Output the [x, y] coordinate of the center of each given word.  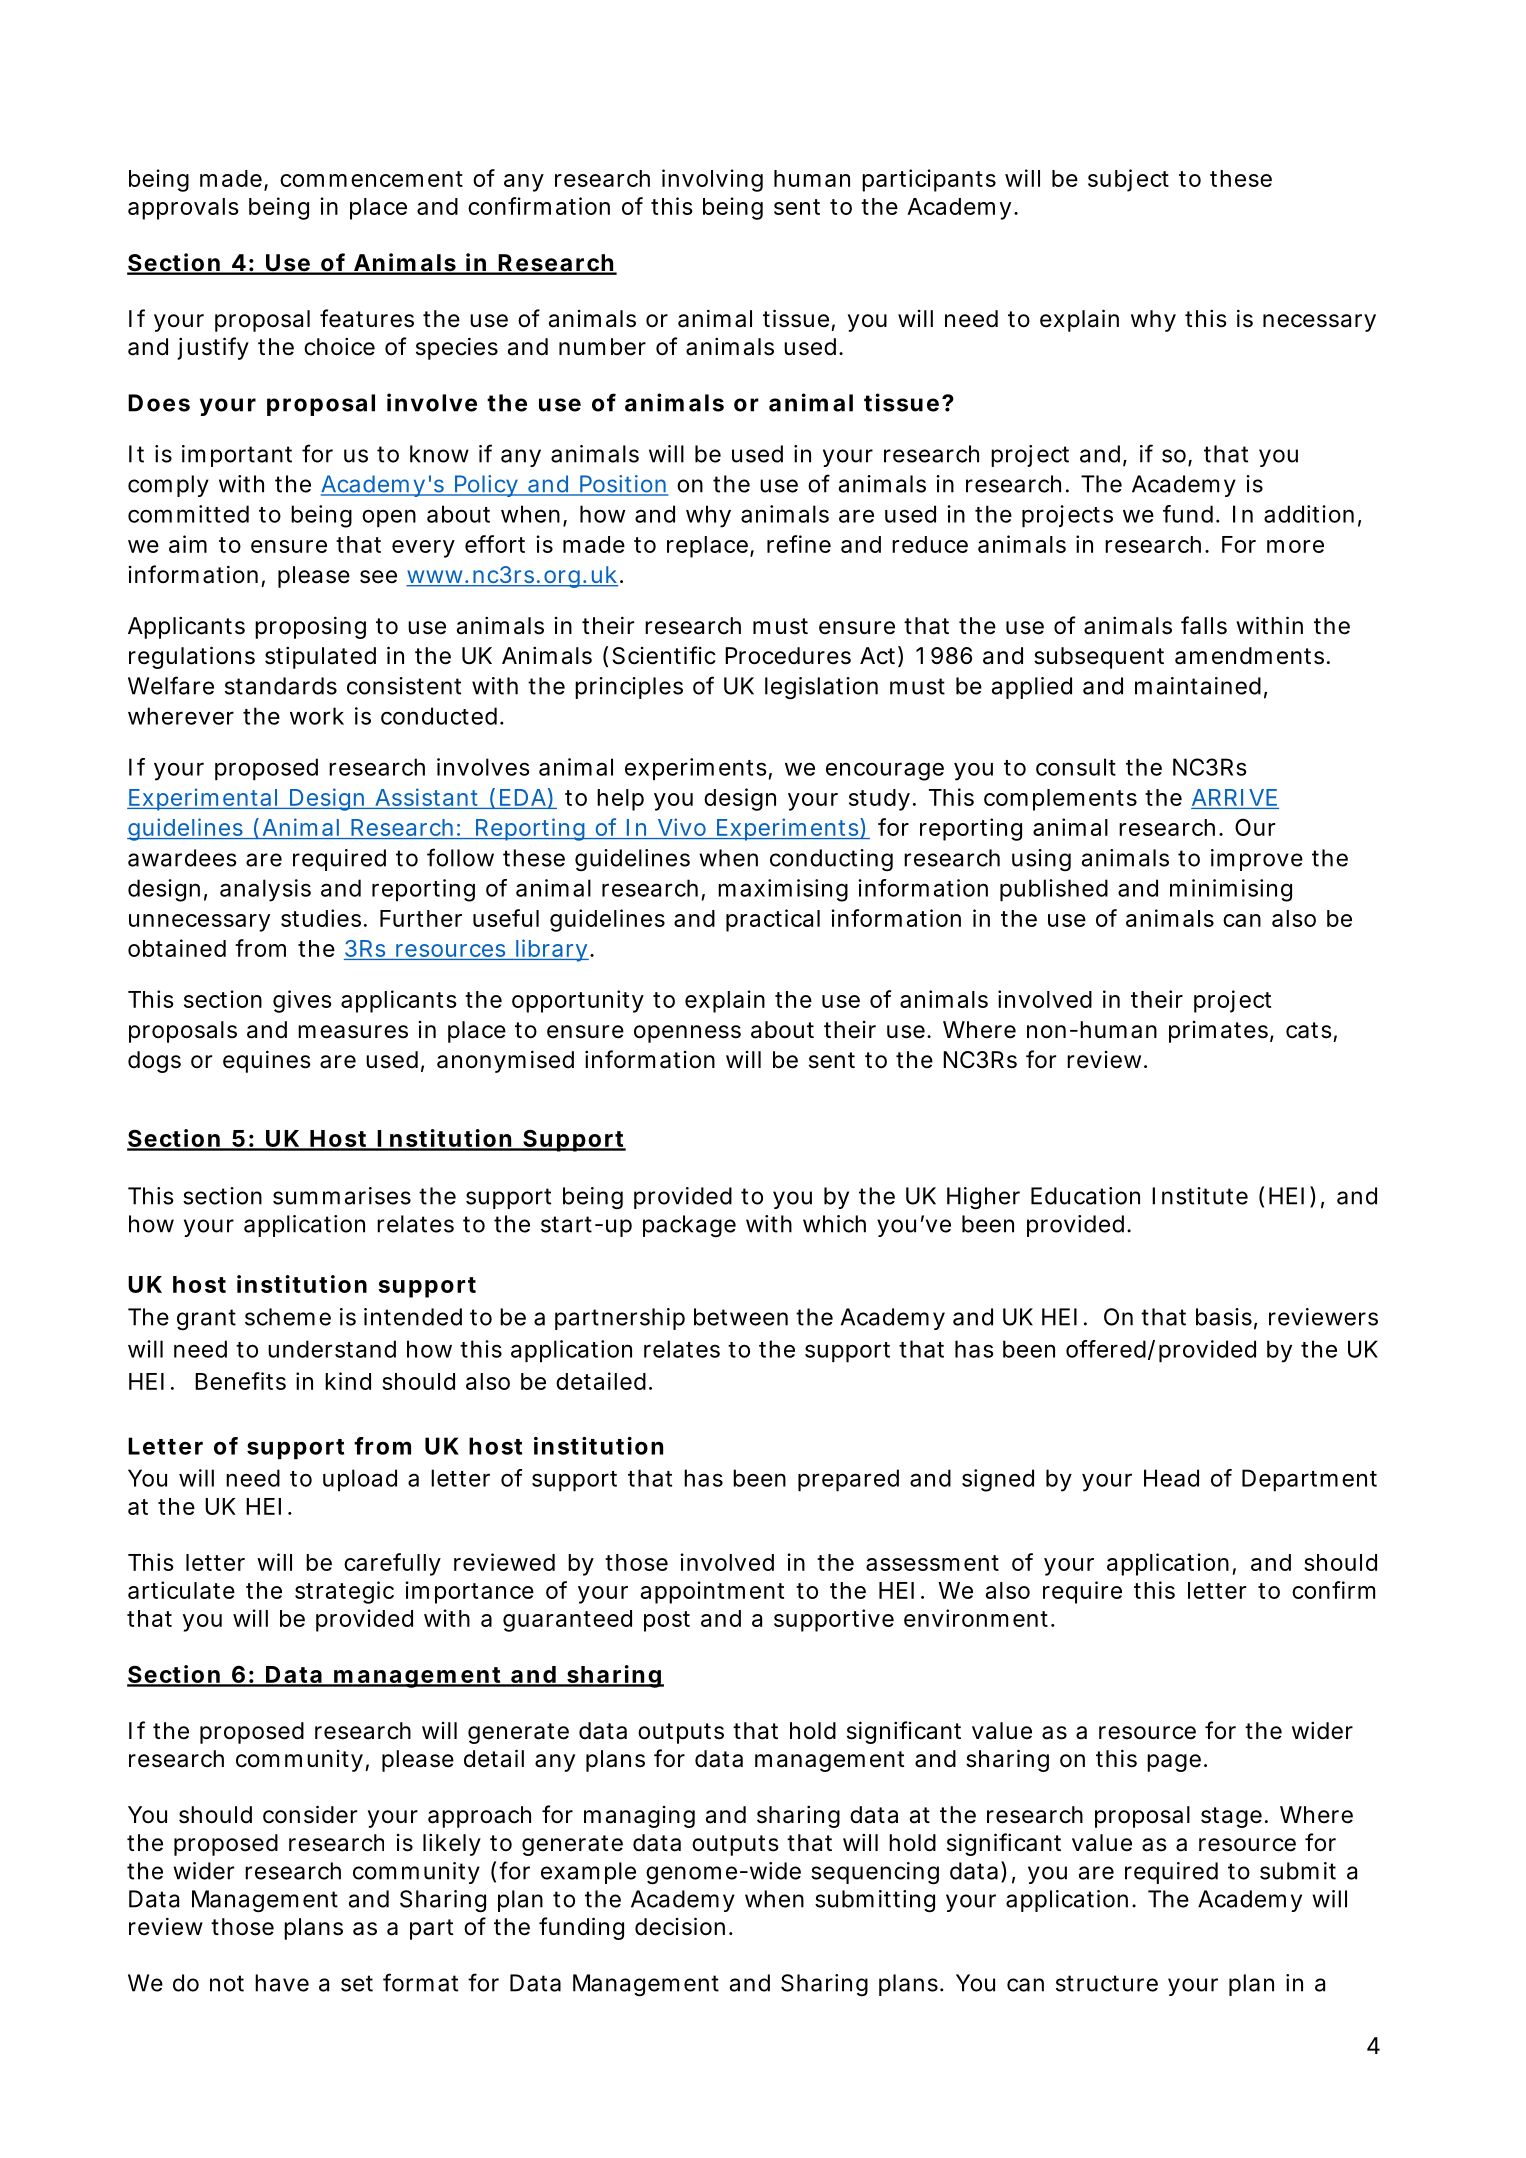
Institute [1200, 1196]
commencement [371, 179]
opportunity [578, 1001]
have [282, 1983]
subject [1128, 180]
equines [267, 1061]
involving [712, 180]
